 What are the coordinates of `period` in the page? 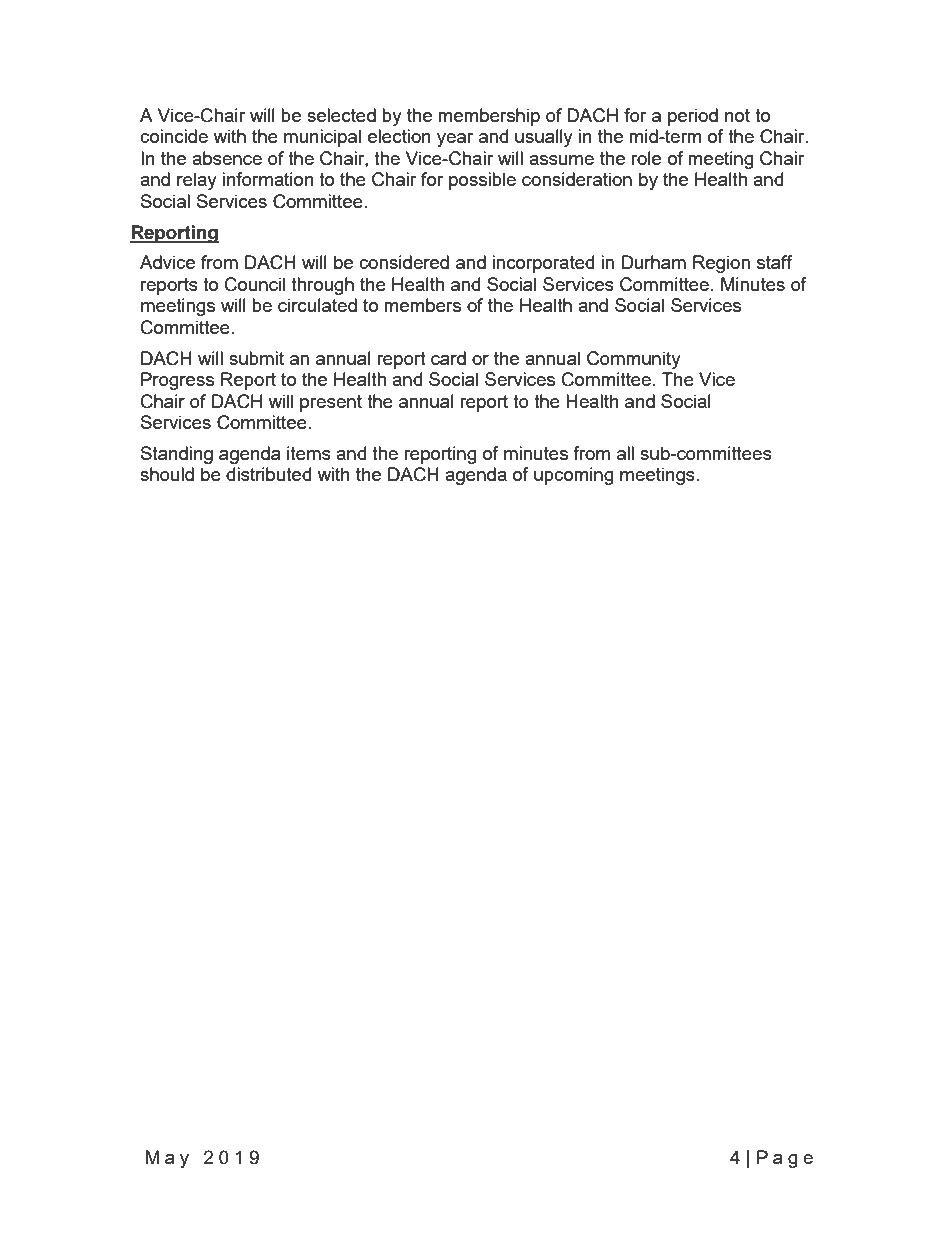 It's located at (693, 117).
